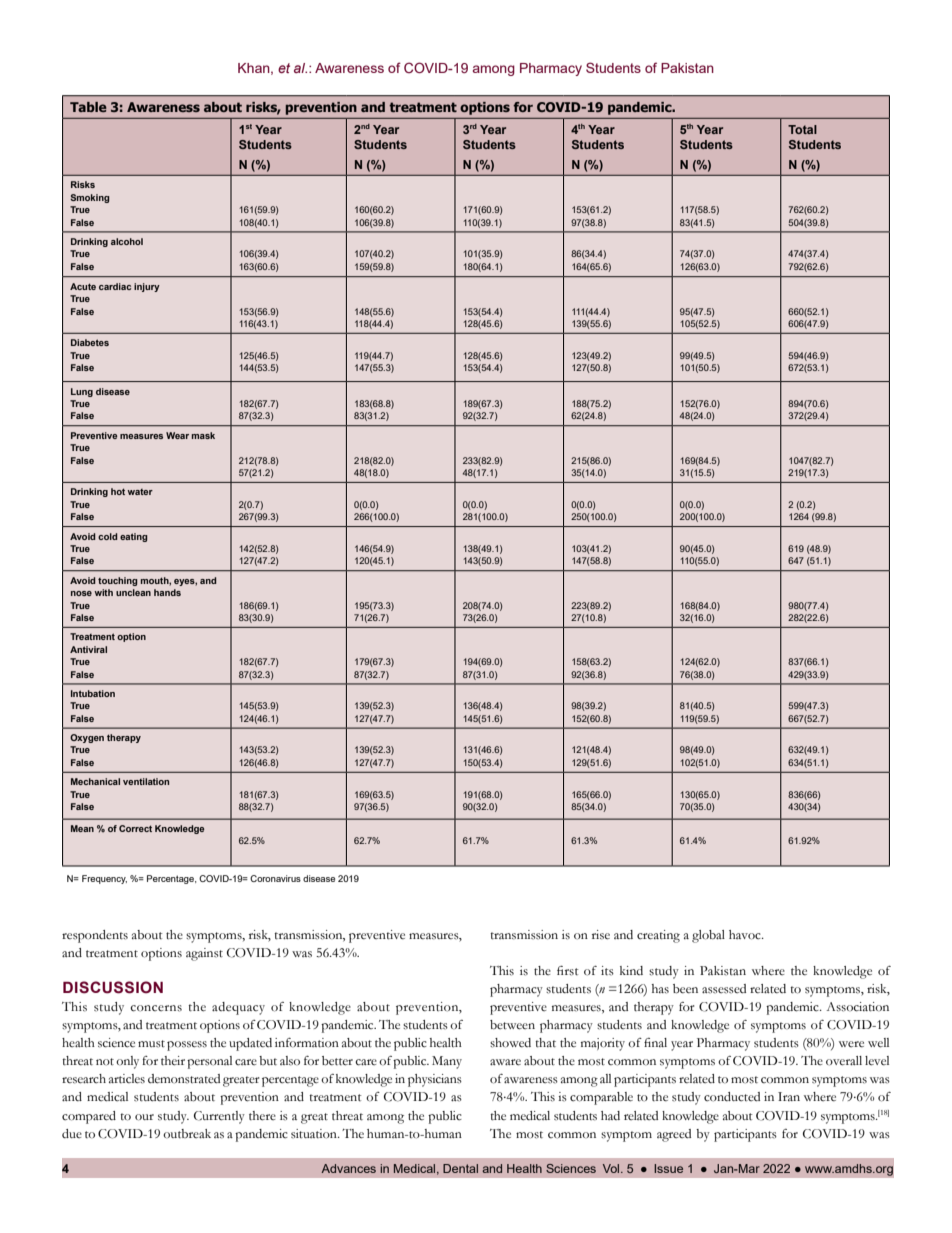  Describe the element at coordinates (203, 435) in the screenshot. I see `mask` at that location.
